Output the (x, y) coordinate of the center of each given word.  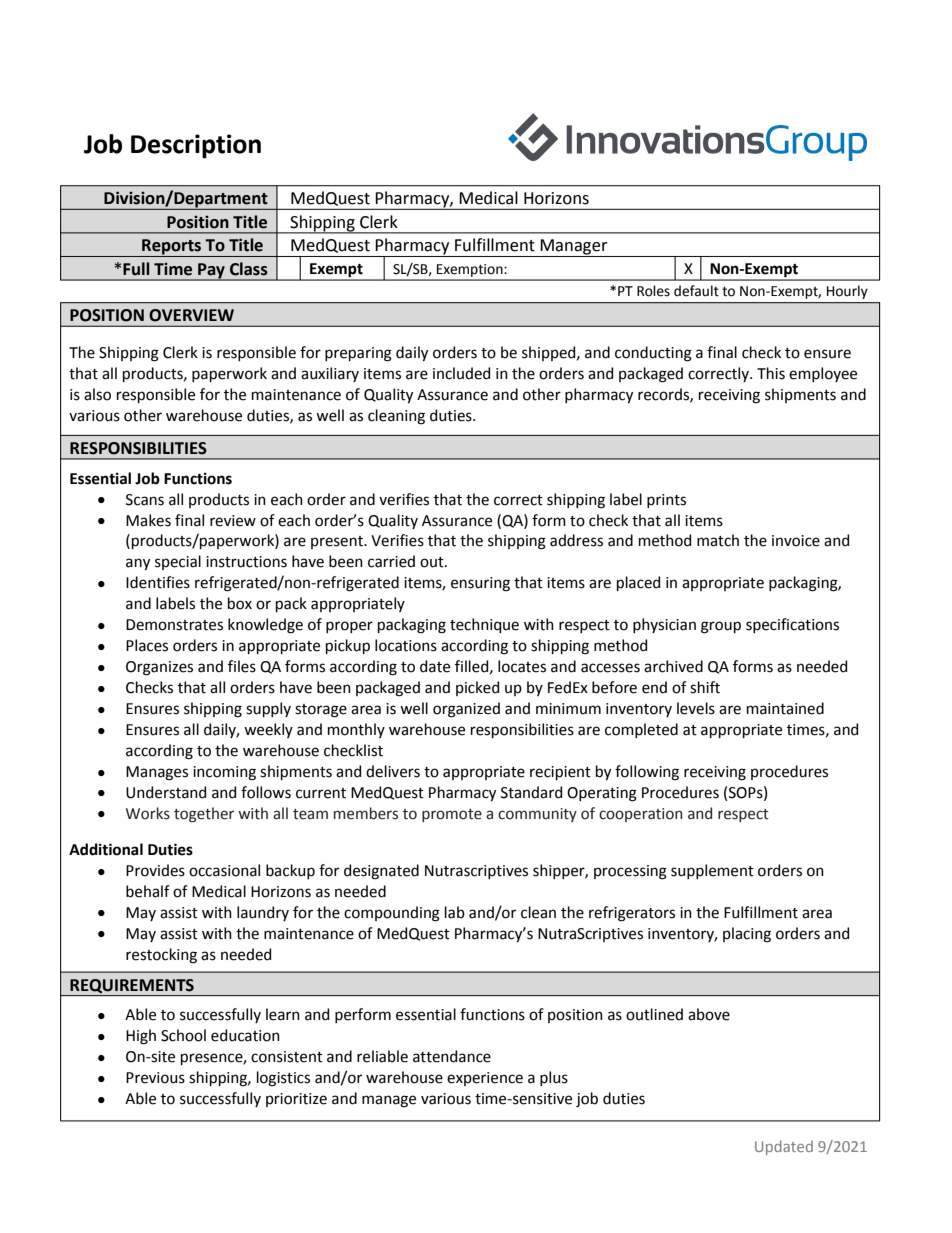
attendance (452, 1056)
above (709, 1014)
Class (249, 269)
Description (196, 146)
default (696, 291)
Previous (155, 1078)
